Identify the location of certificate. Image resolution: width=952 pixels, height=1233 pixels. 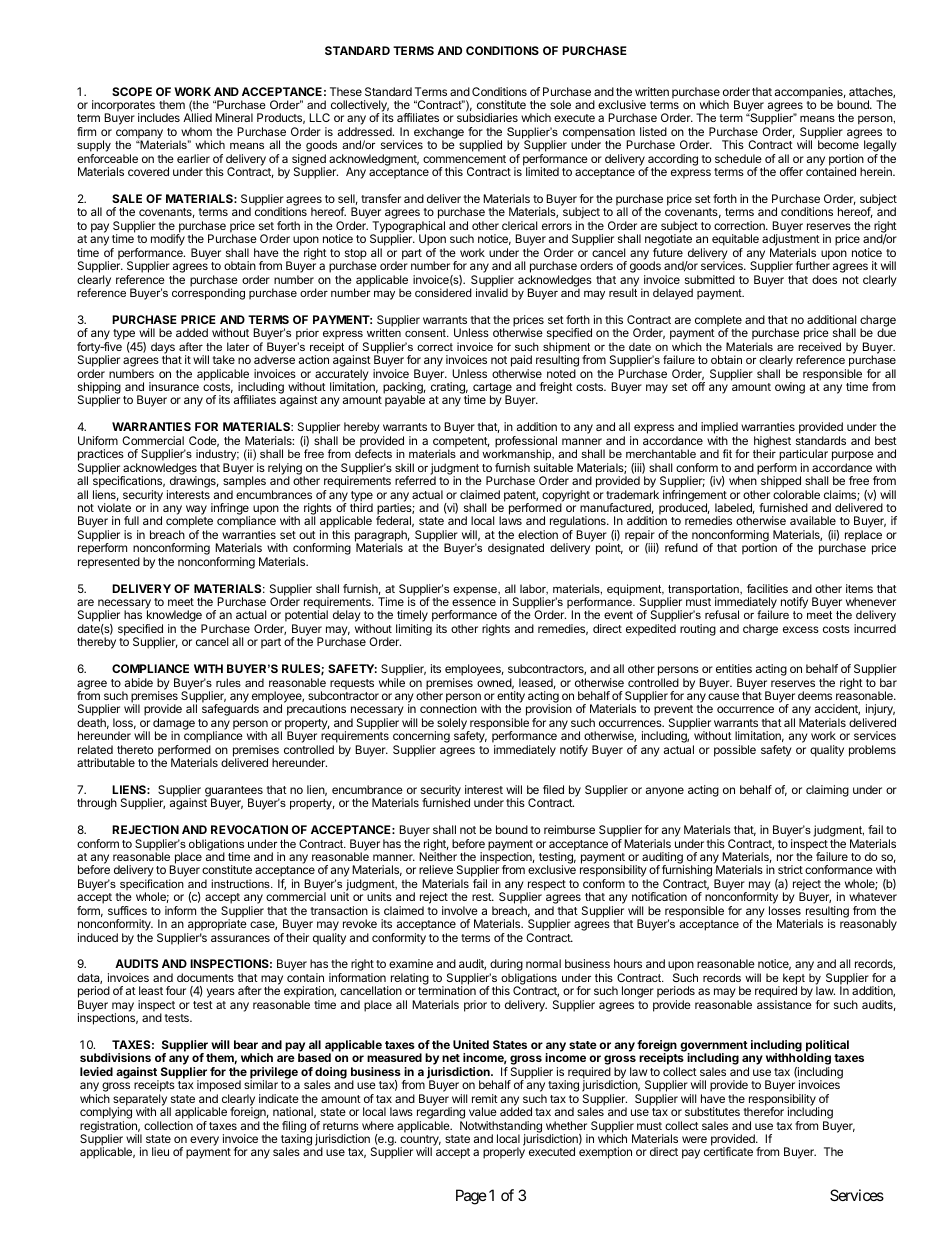
(728, 1151).
